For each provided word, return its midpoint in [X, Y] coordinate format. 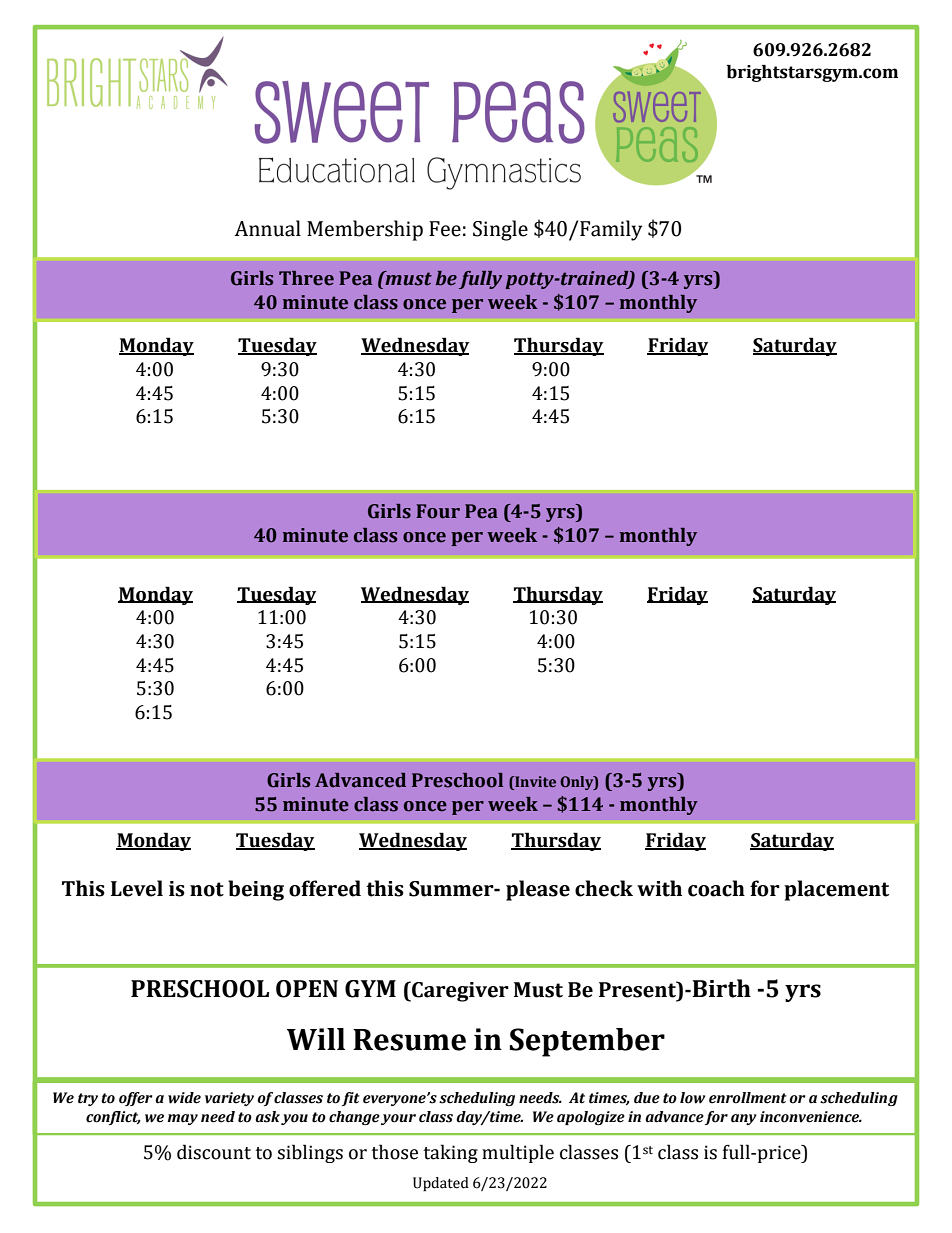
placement [836, 890]
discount [214, 1152]
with [659, 888]
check [604, 888]
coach [716, 888]
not [207, 889]
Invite [534, 781]
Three [306, 278]
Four [438, 511]
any [744, 1119]
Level [137, 888]
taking [450, 1153]
